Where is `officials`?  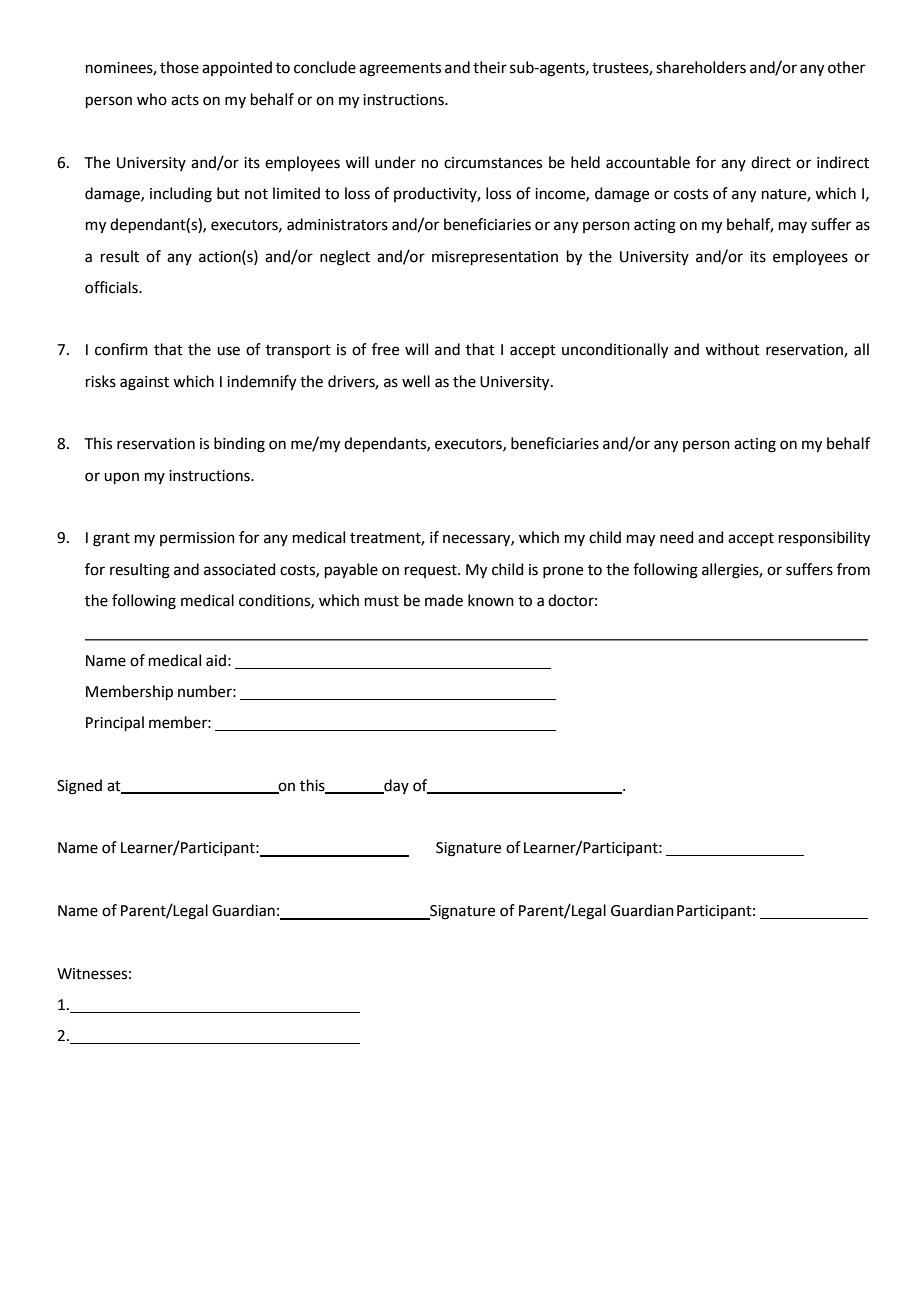 officials is located at coordinates (112, 287).
